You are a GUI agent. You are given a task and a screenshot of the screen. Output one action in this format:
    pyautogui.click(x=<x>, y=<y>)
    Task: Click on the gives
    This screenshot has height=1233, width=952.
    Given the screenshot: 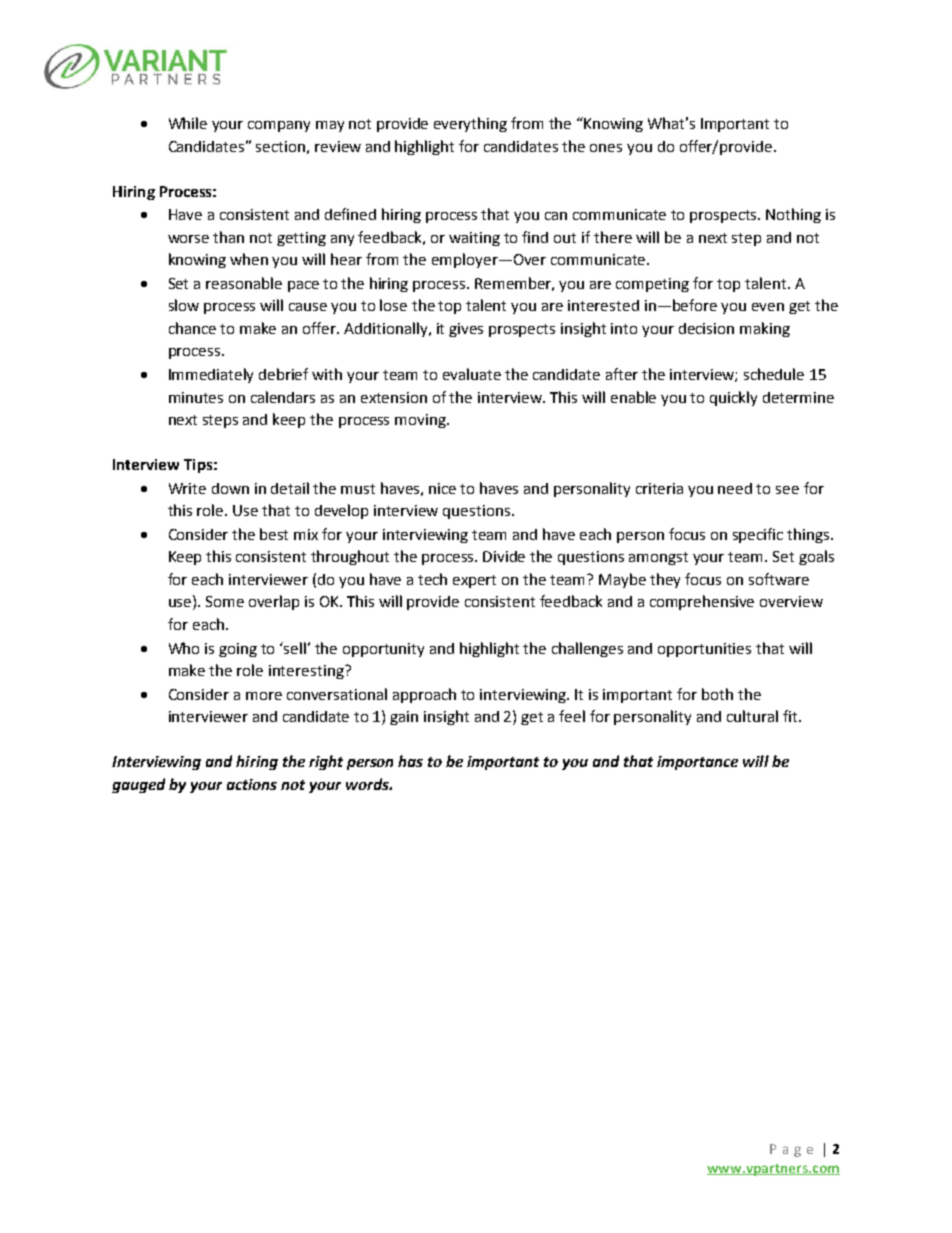 What is the action you would take?
    pyautogui.click(x=466, y=330)
